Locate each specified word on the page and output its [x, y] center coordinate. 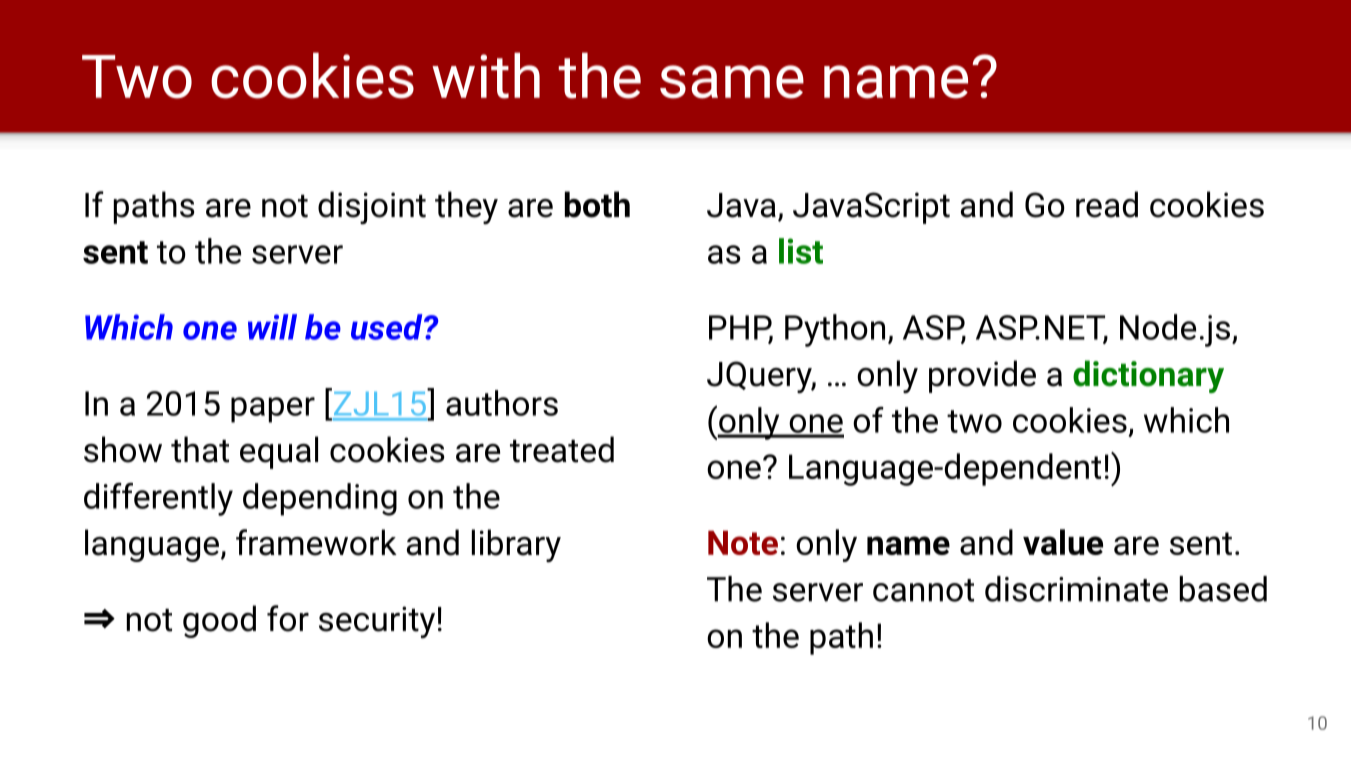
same [732, 82]
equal [279, 452]
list [801, 251]
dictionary [1148, 376]
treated [562, 449]
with [486, 75]
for [288, 618]
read [1107, 204]
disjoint [372, 207]
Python [835, 330]
